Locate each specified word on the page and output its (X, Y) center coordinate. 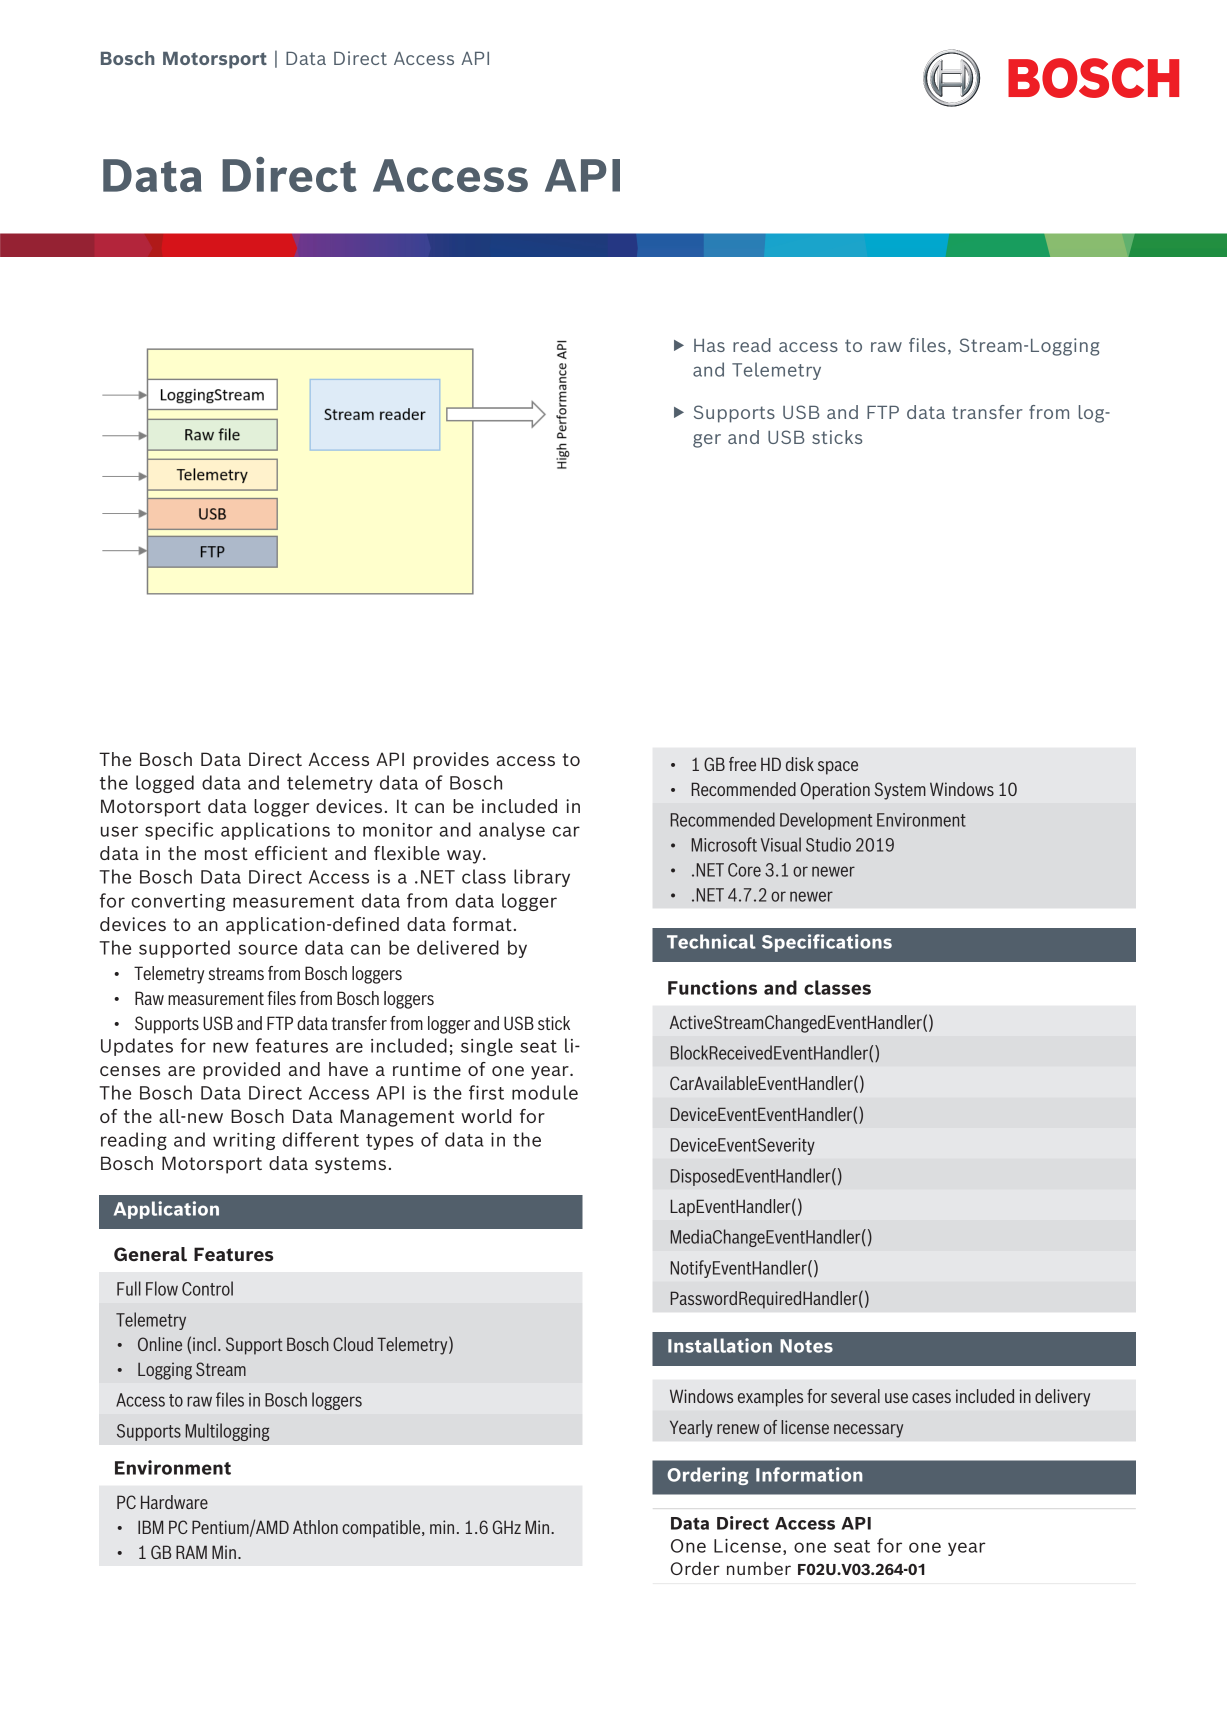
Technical (711, 941)
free (742, 764)
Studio (828, 844)
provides (451, 761)
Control (207, 1288)
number (759, 1568)
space (838, 768)
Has (709, 345)
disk (800, 764)
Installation (720, 1345)
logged (165, 784)
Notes (806, 1346)
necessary (868, 1431)
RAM (191, 1552)
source (267, 949)
